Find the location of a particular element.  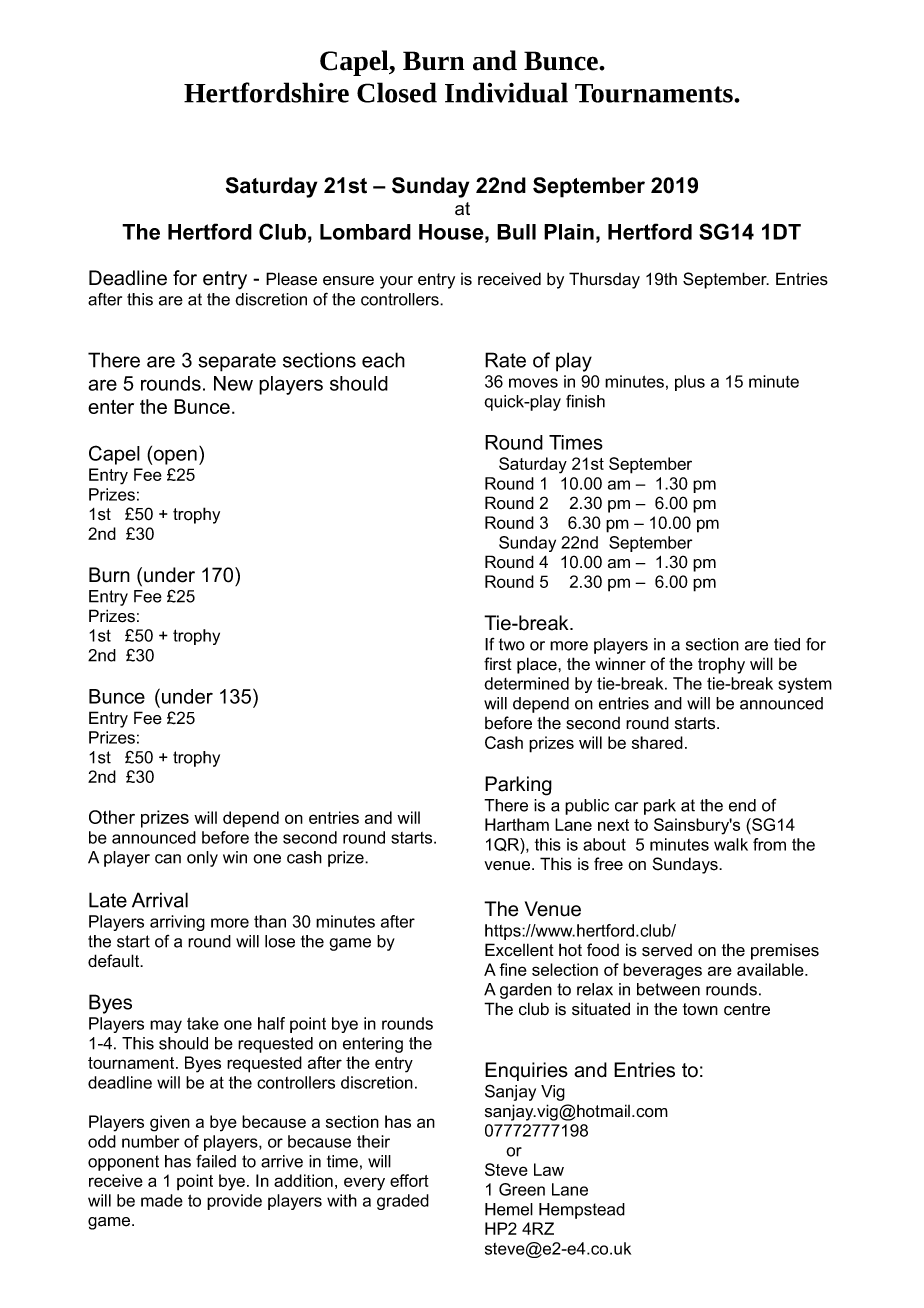

Law is located at coordinates (549, 1169).
